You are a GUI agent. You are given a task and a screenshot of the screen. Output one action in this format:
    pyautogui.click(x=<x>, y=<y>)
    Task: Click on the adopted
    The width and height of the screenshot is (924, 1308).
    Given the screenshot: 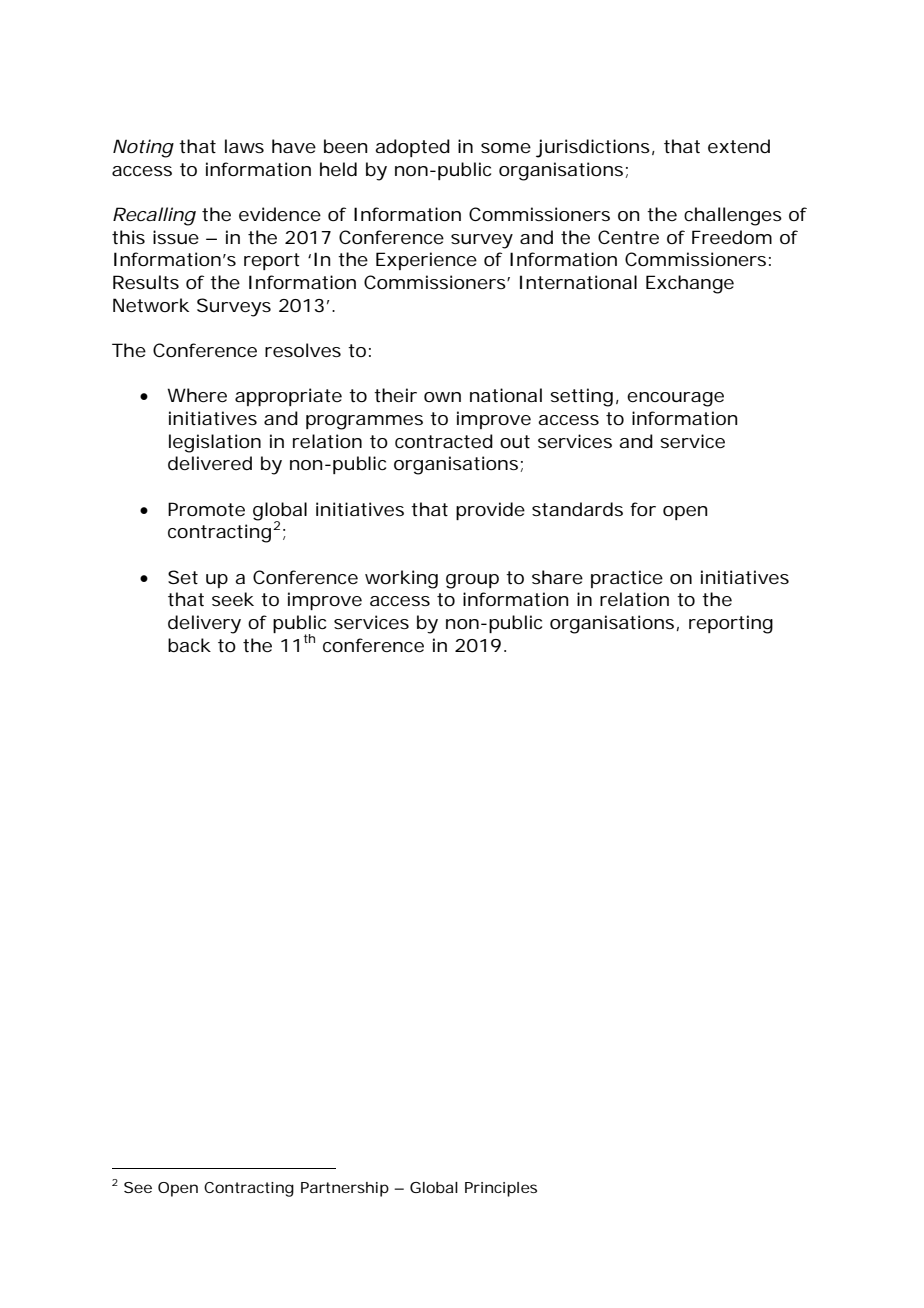 What is the action you would take?
    pyautogui.click(x=412, y=148)
